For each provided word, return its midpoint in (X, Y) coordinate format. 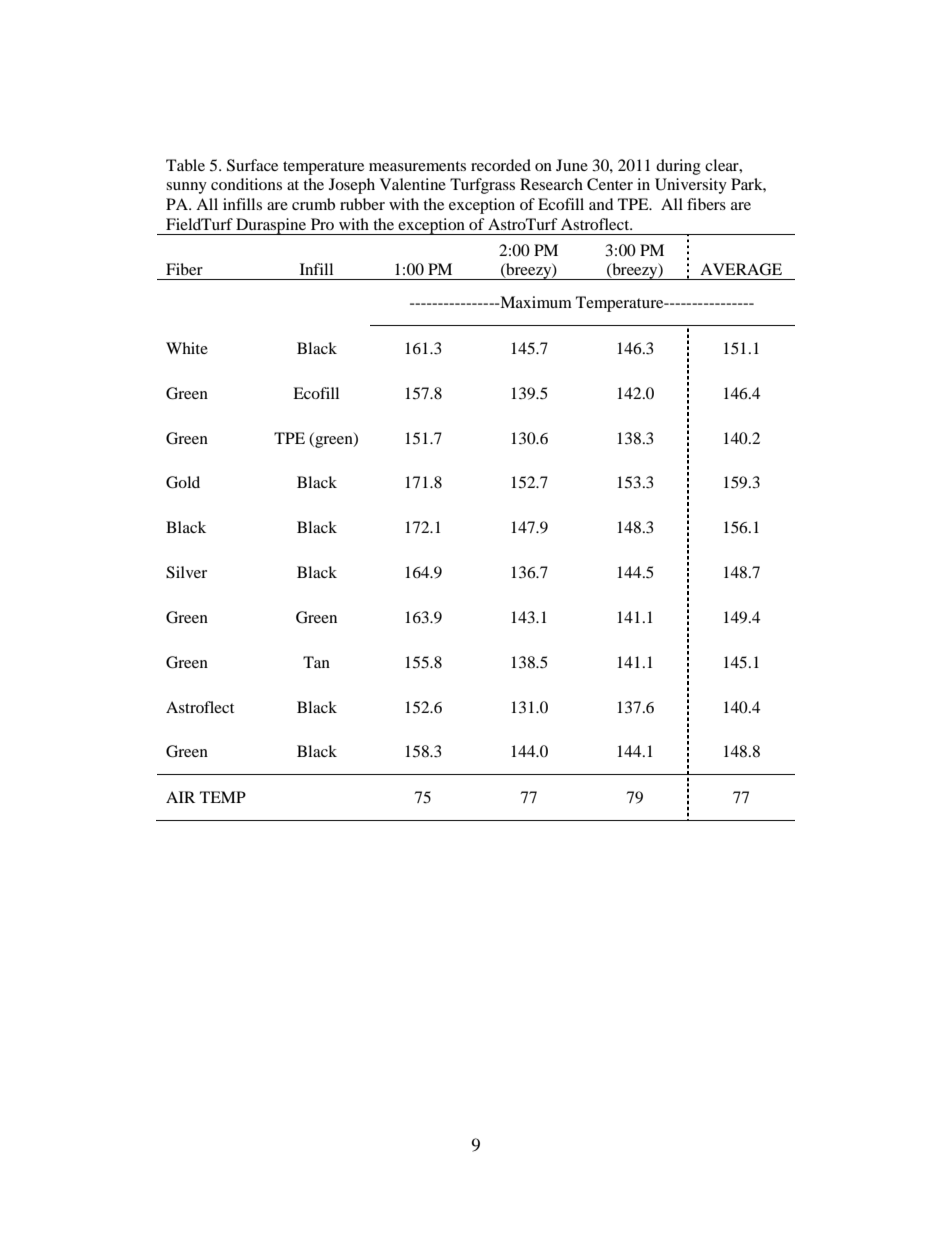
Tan (316, 662)
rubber (362, 204)
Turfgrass (482, 186)
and (601, 204)
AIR (180, 797)
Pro (322, 224)
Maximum (535, 302)
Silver (186, 572)
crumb (313, 204)
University (691, 186)
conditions (246, 184)
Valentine (413, 184)
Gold (183, 482)
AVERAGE (741, 269)
